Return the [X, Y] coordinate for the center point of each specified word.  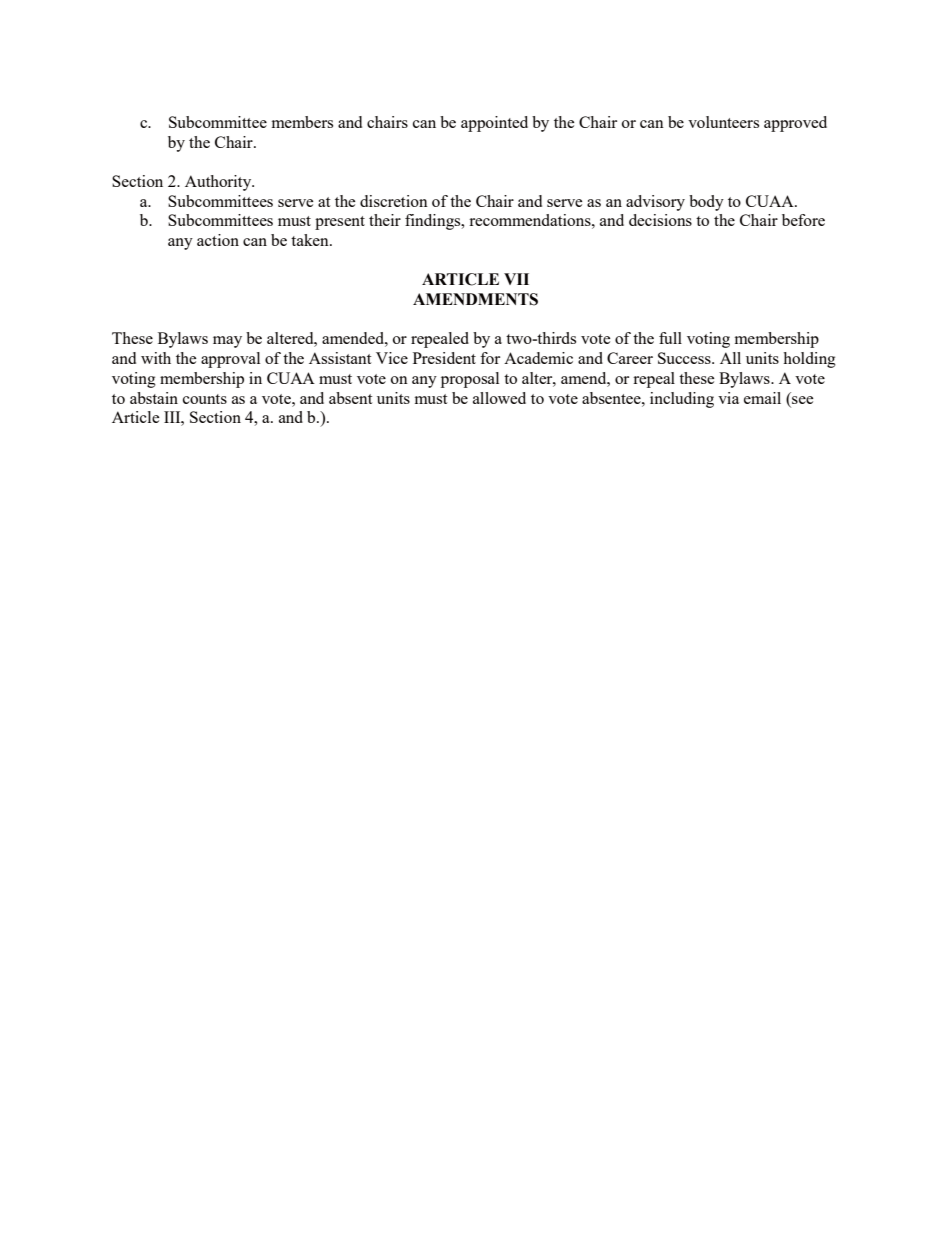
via [728, 398]
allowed [499, 398]
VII [516, 279]
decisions [660, 220]
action [218, 240]
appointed [494, 124]
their [385, 220]
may [227, 342]
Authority [219, 183]
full [670, 338]
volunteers [723, 122]
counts [205, 399]
